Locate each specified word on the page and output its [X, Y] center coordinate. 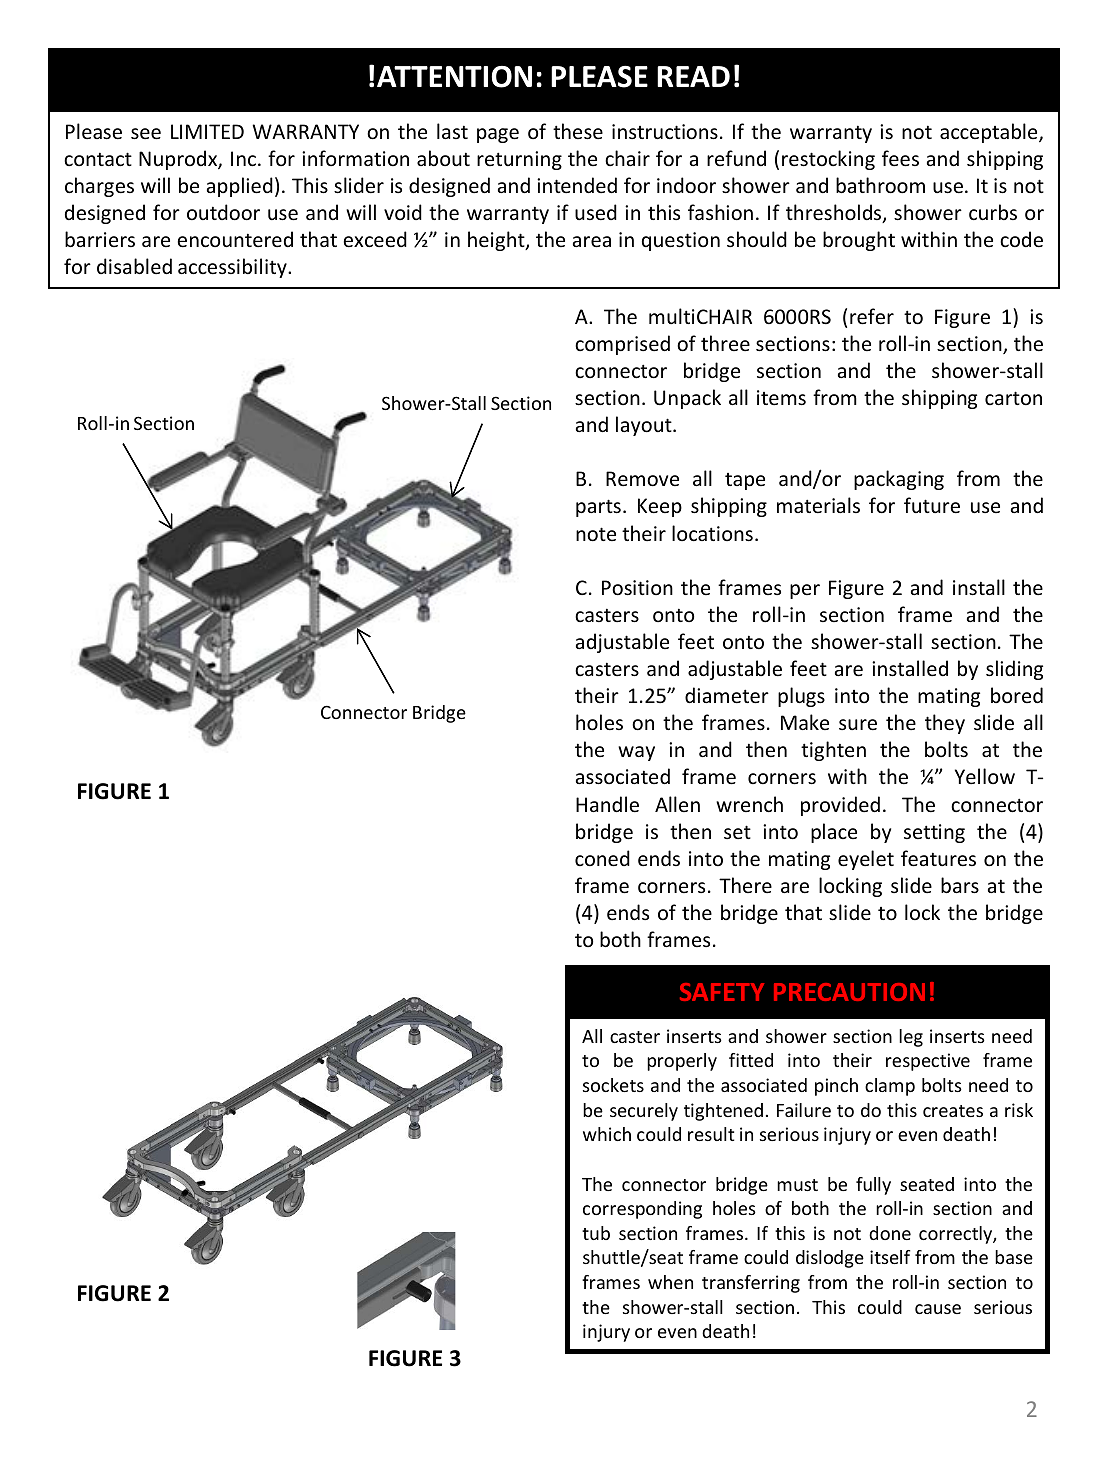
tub [596, 1233]
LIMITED [207, 131]
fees [900, 158]
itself [890, 1257]
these [578, 131]
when [670, 1282]
